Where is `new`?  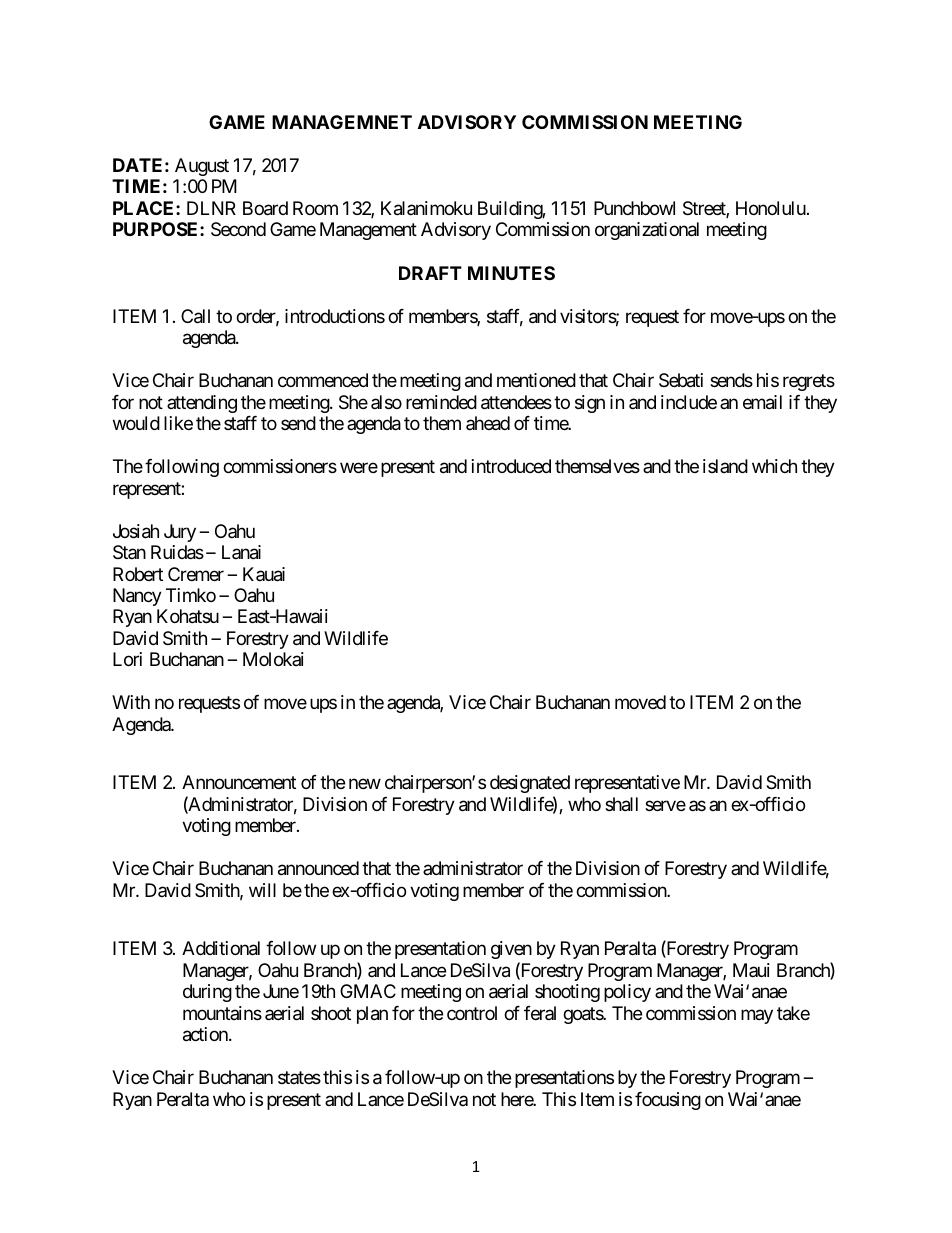 new is located at coordinates (365, 784).
